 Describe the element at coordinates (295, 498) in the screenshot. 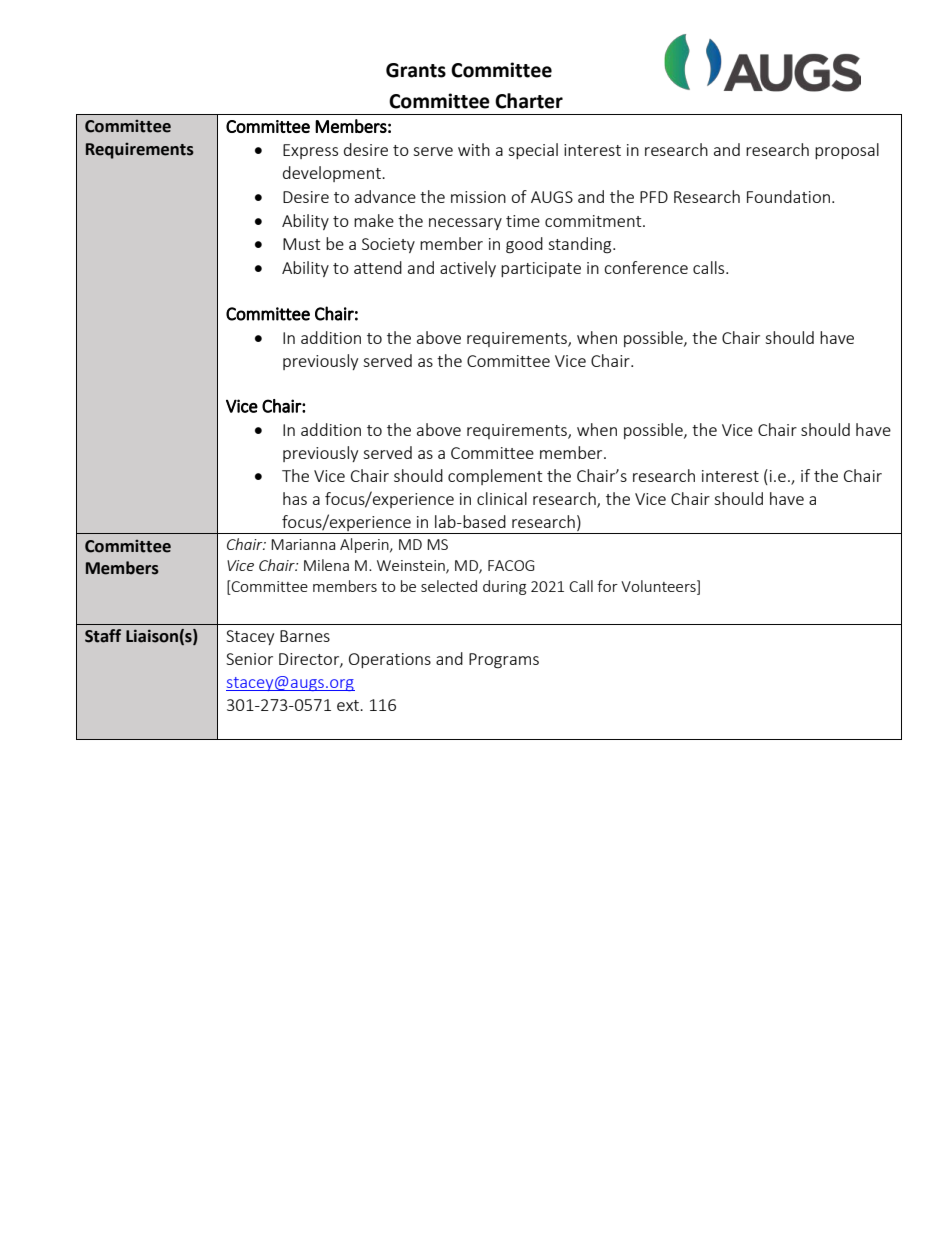

I see `has` at that location.
